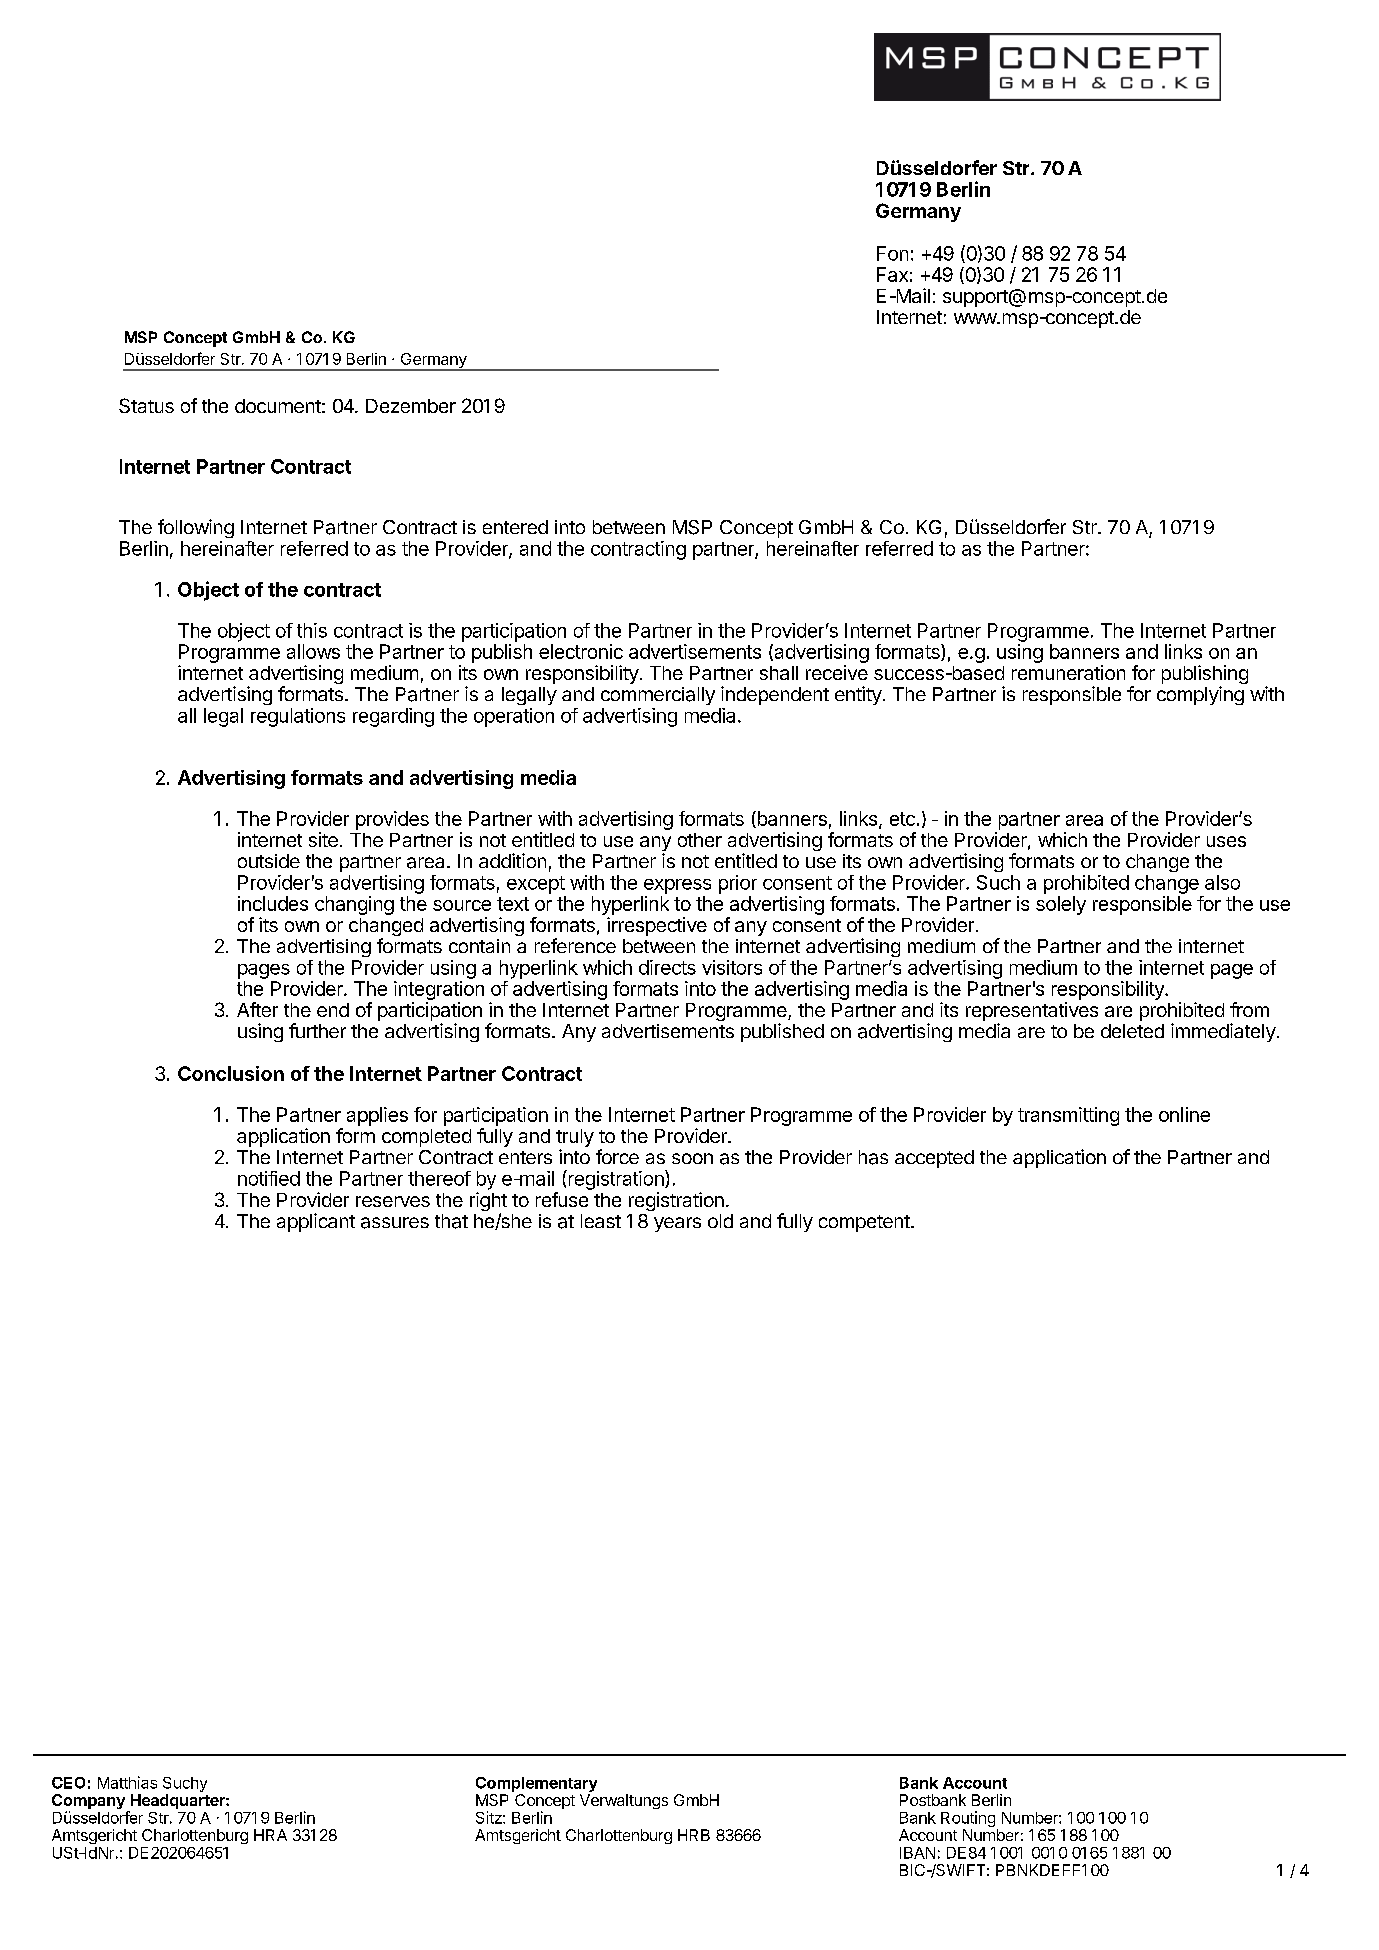 The height and width of the screenshot is (1950, 1379). What do you see at coordinates (231, 1073) in the screenshot?
I see `Conclusion` at bounding box center [231, 1073].
